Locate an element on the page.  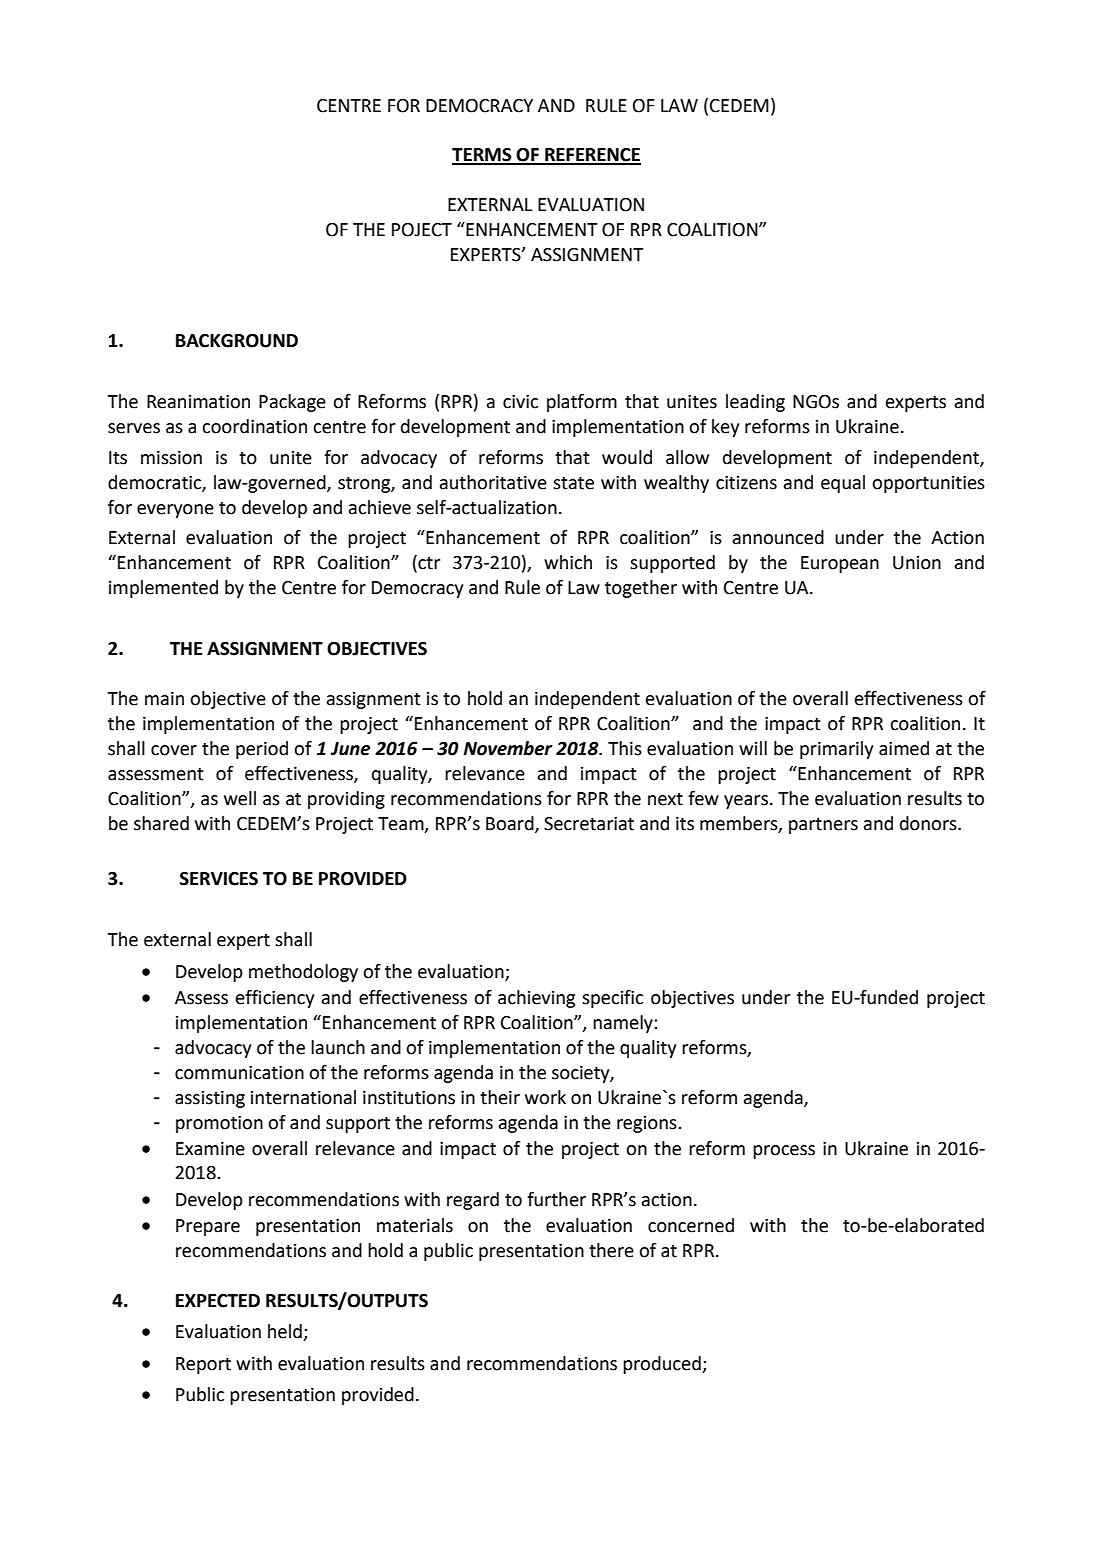
main is located at coordinates (164, 699).
